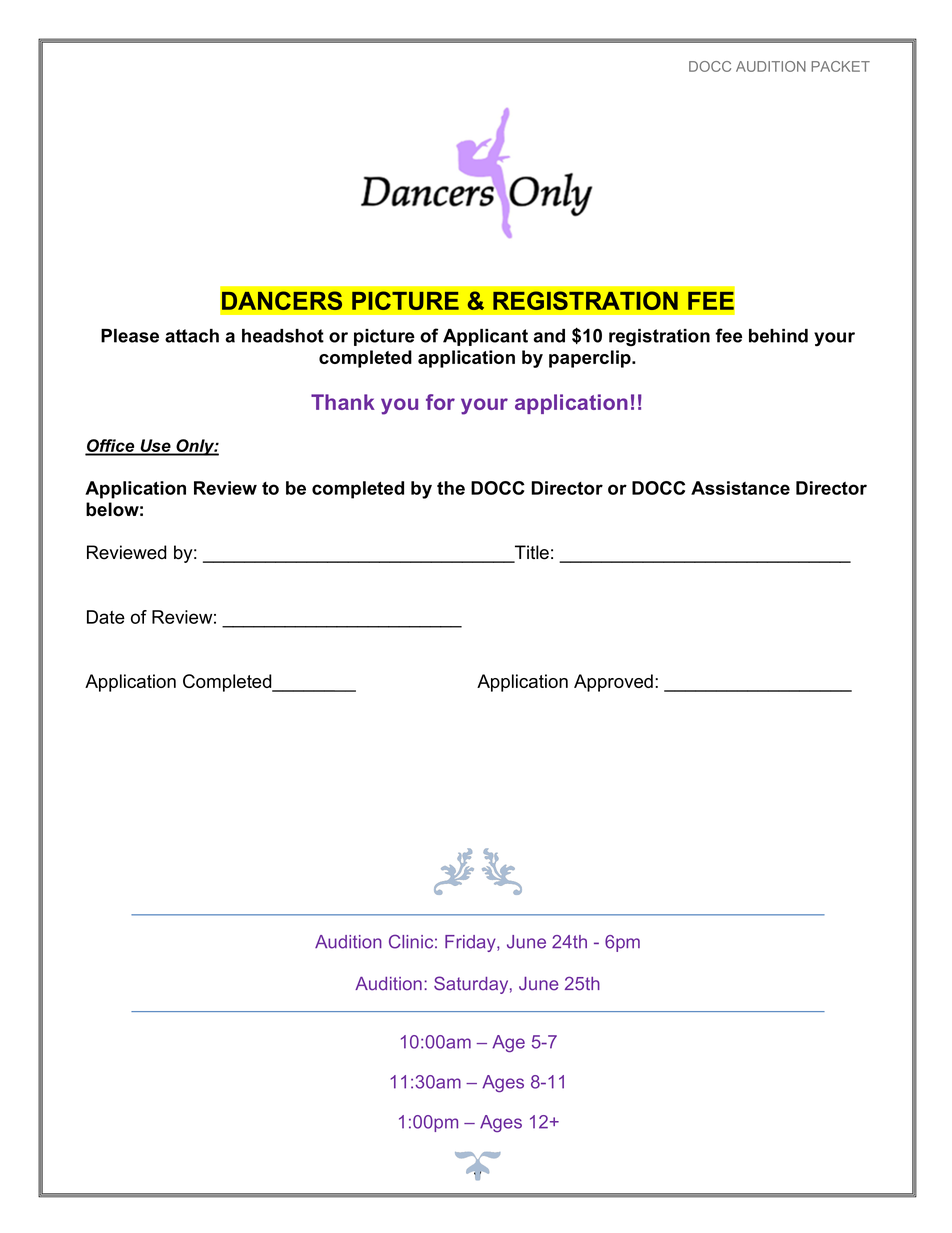 Image resolution: width=952 pixels, height=1233 pixels. What do you see at coordinates (471, 943) in the screenshot?
I see `Friday` at bounding box center [471, 943].
